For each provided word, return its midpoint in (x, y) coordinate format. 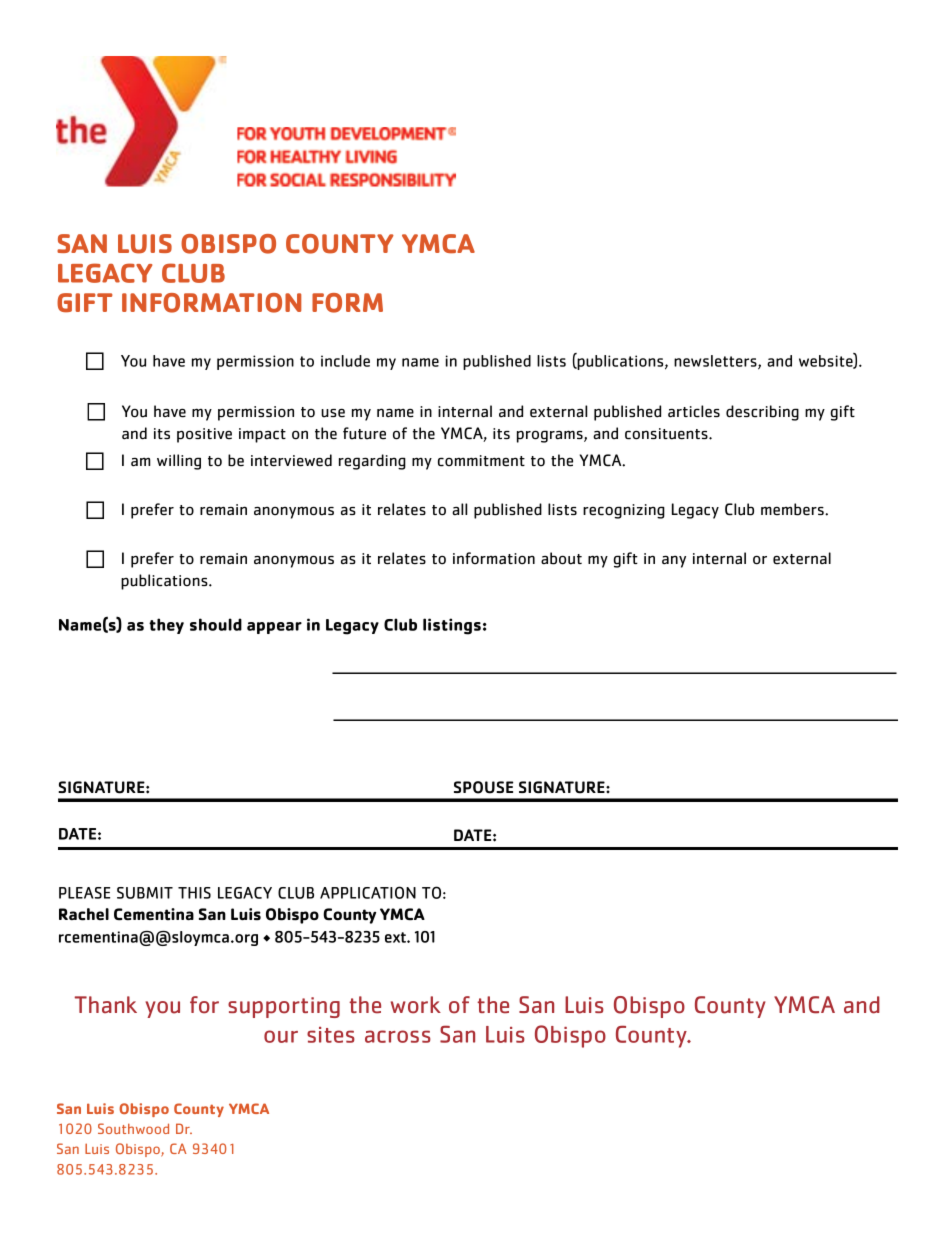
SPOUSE (483, 787)
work (416, 1005)
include (345, 361)
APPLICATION (368, 892)
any (674, 561)
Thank (106, 1004)
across (398, 1036)
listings (452, 626)
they (166, 626)
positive (204, 435)
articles (694, 411)
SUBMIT (145, 893)
